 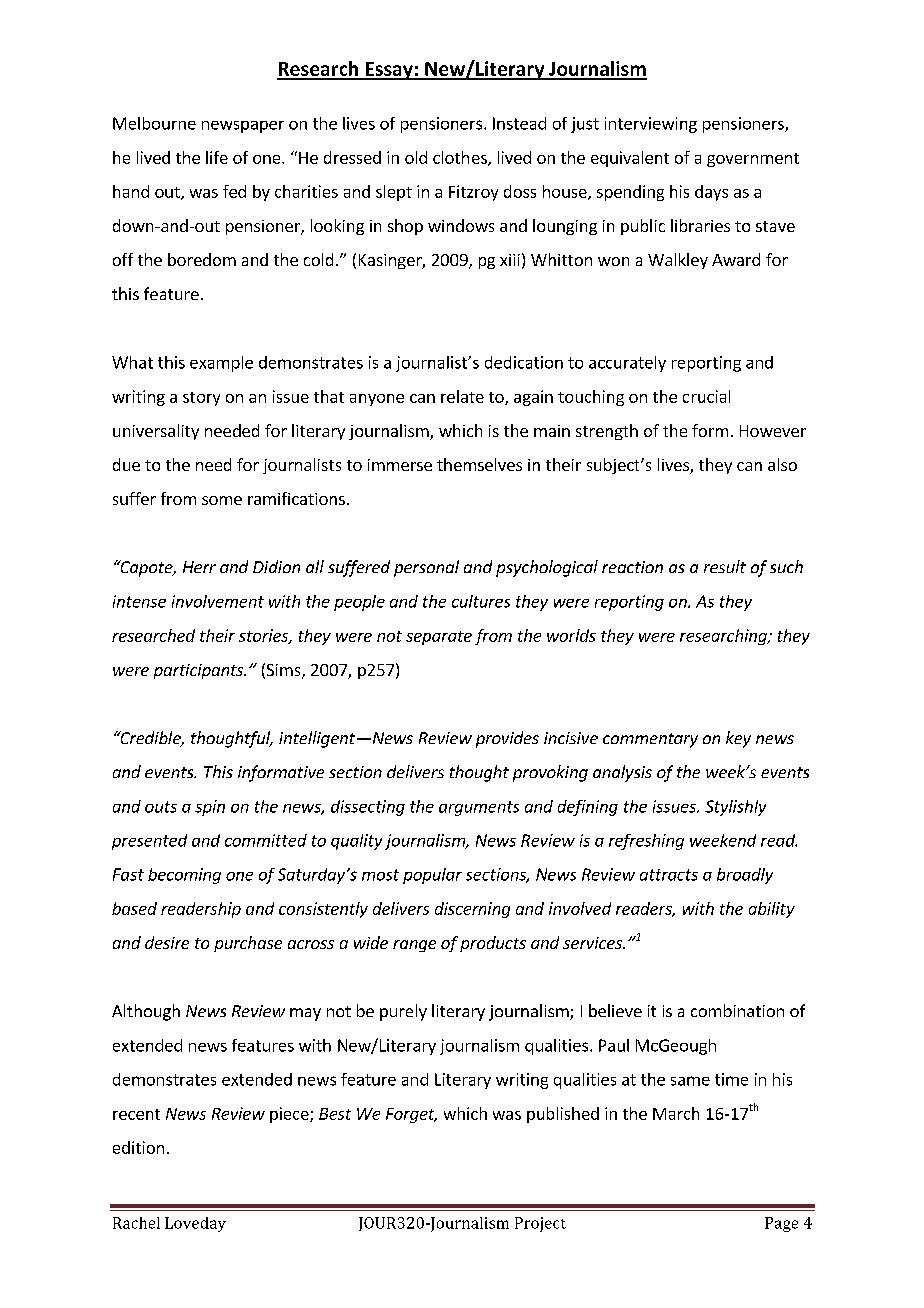 I want to click on clothes, so click(x=461, y=158).
